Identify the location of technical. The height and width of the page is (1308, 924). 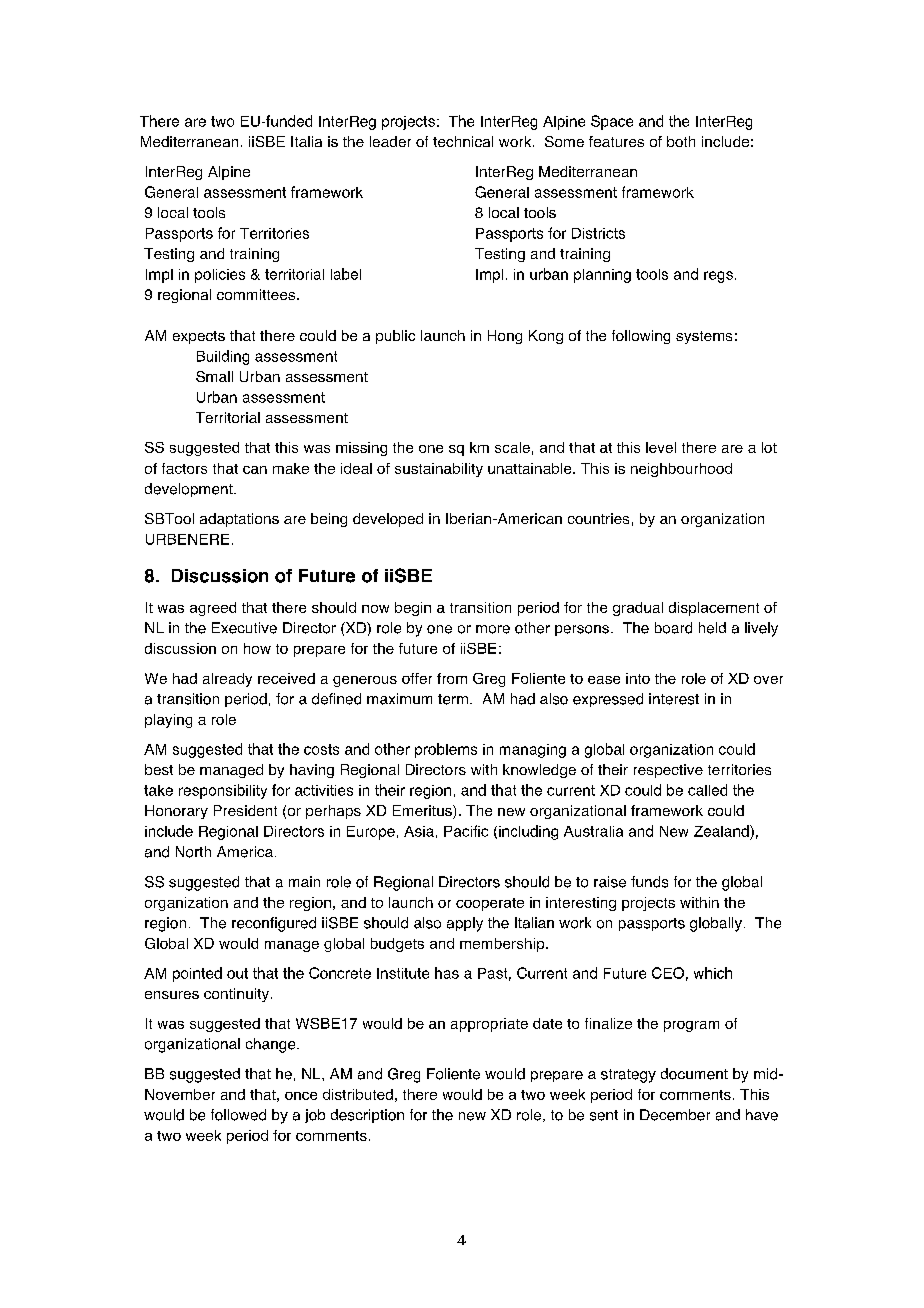
(463, 141).
